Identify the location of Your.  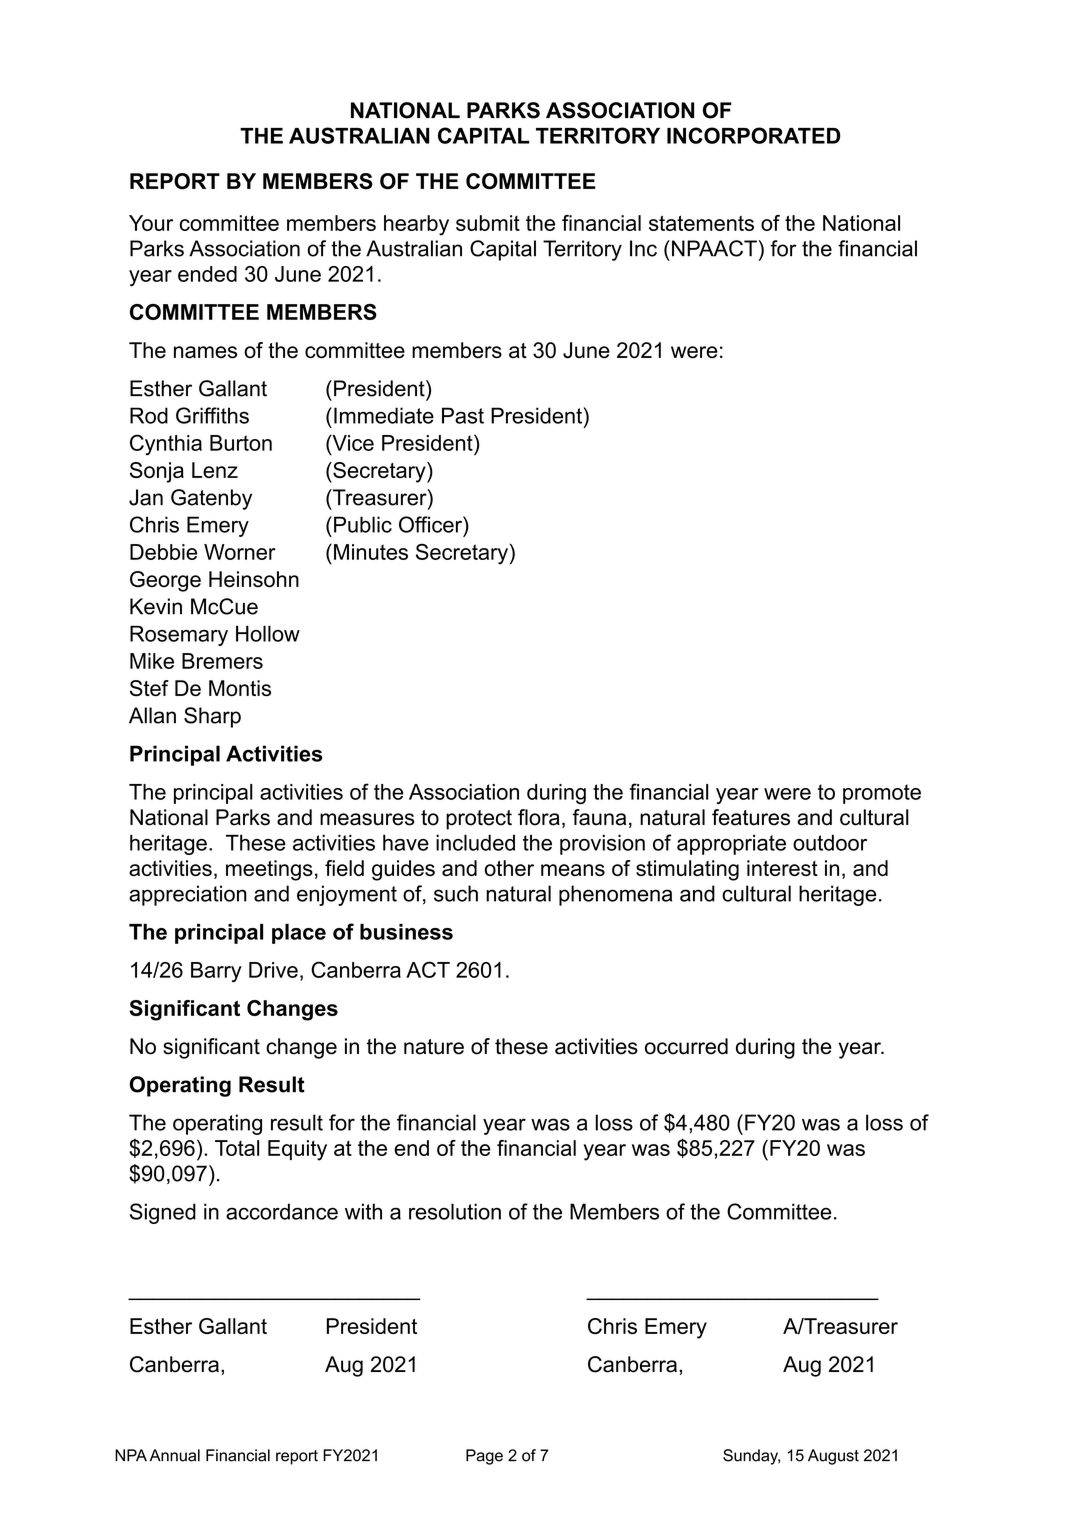
(151, 223).
